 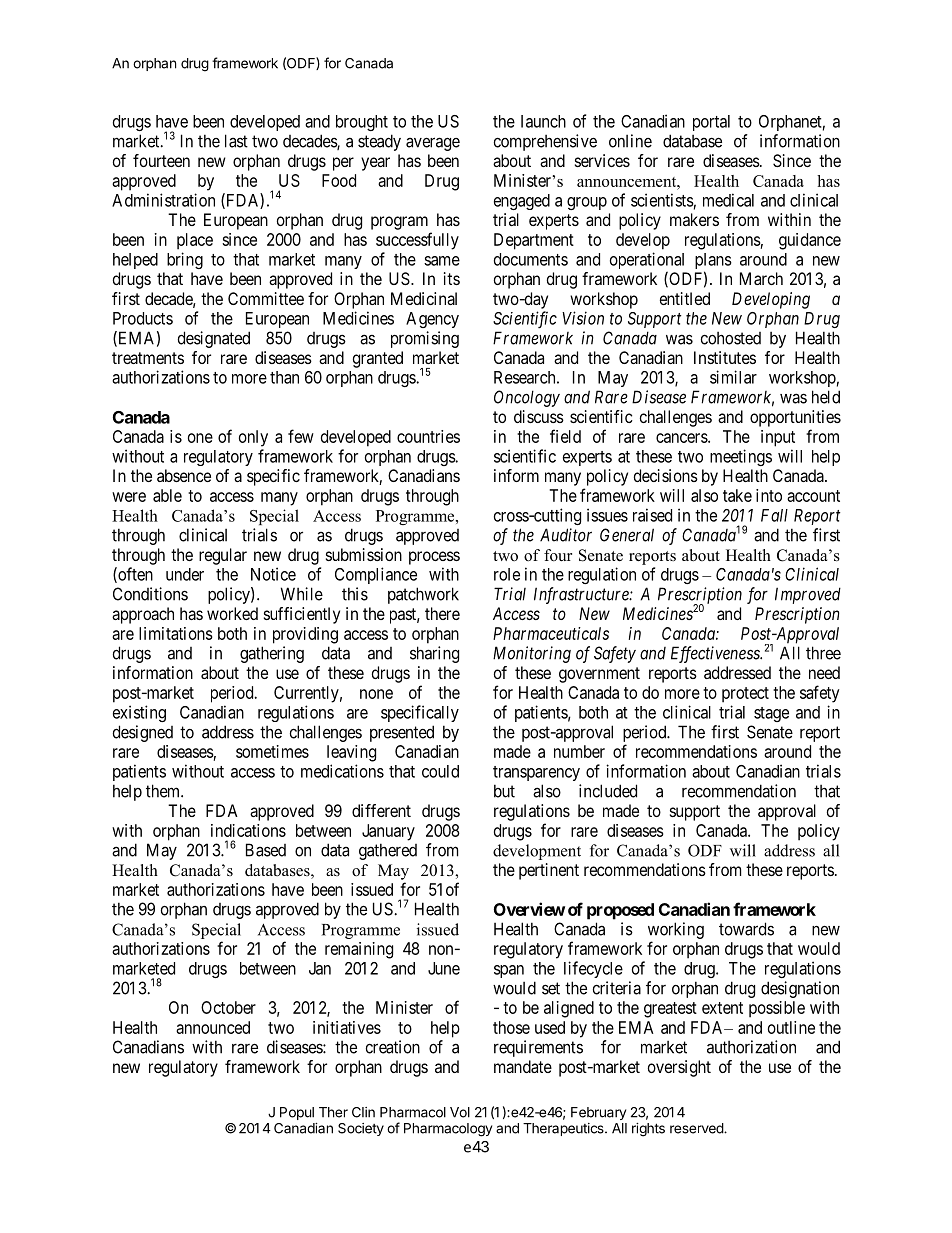 I want to click on pertinent, so click(x=549, y=871).
